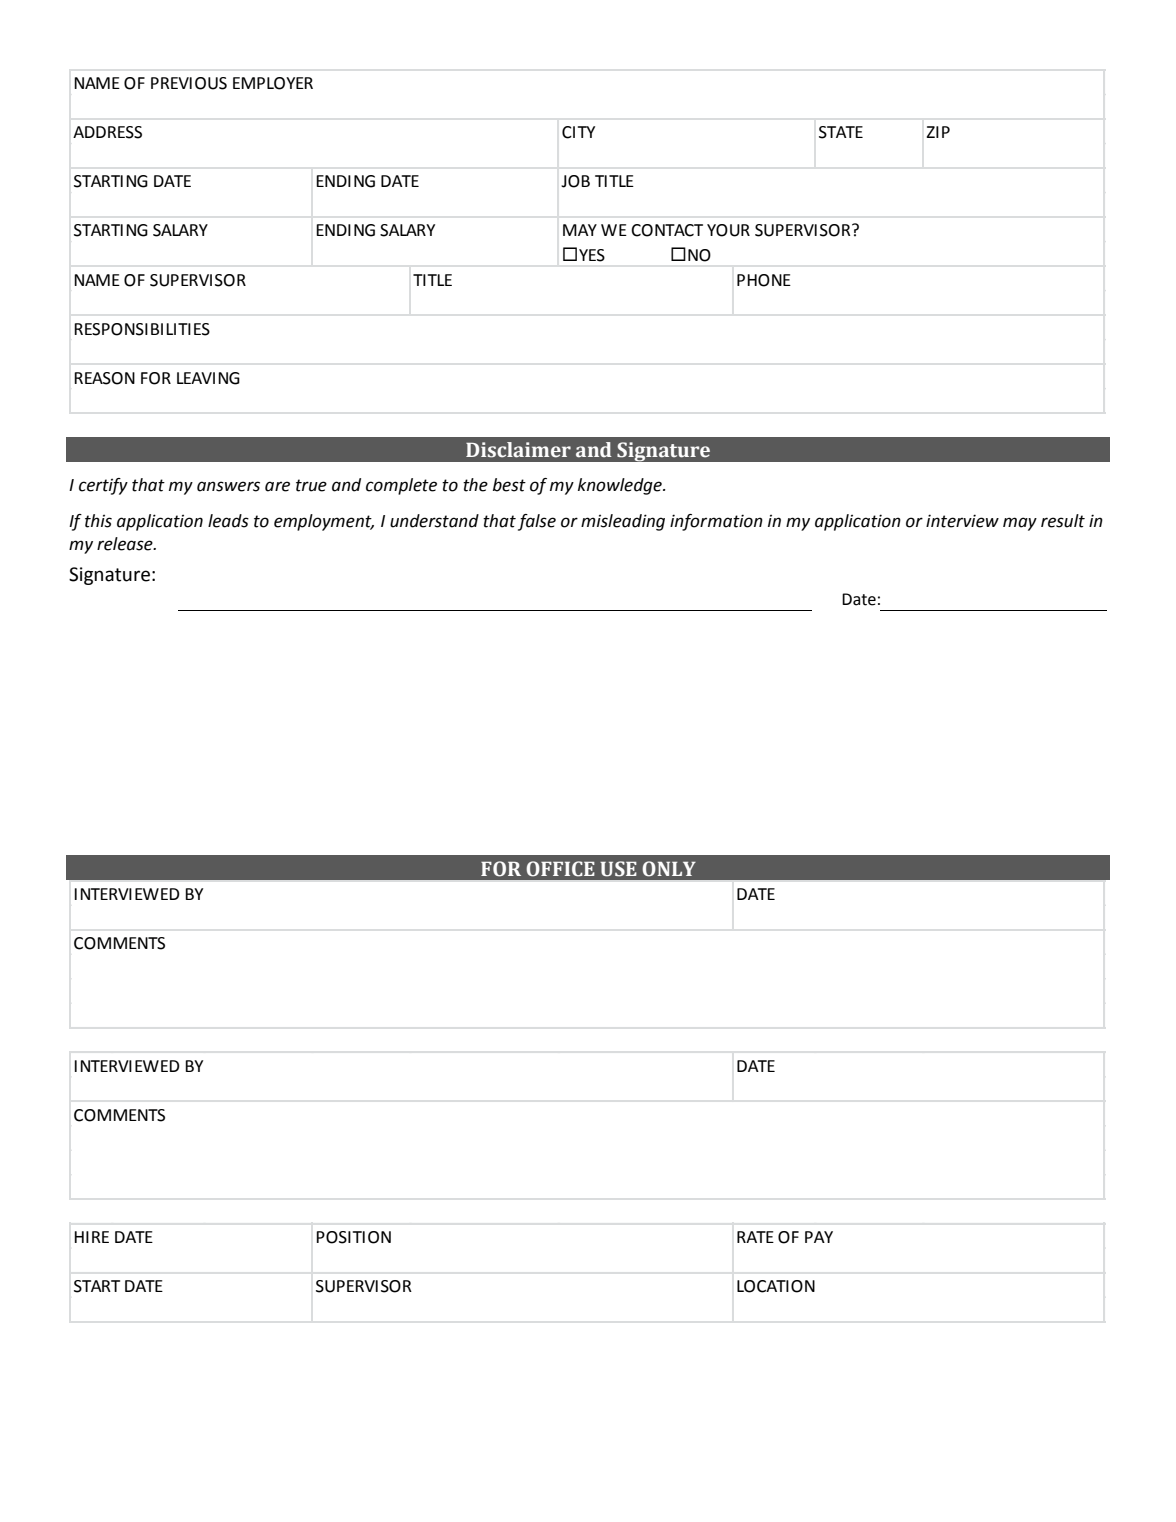  I want to click on ZIP, so click(938, 132).
